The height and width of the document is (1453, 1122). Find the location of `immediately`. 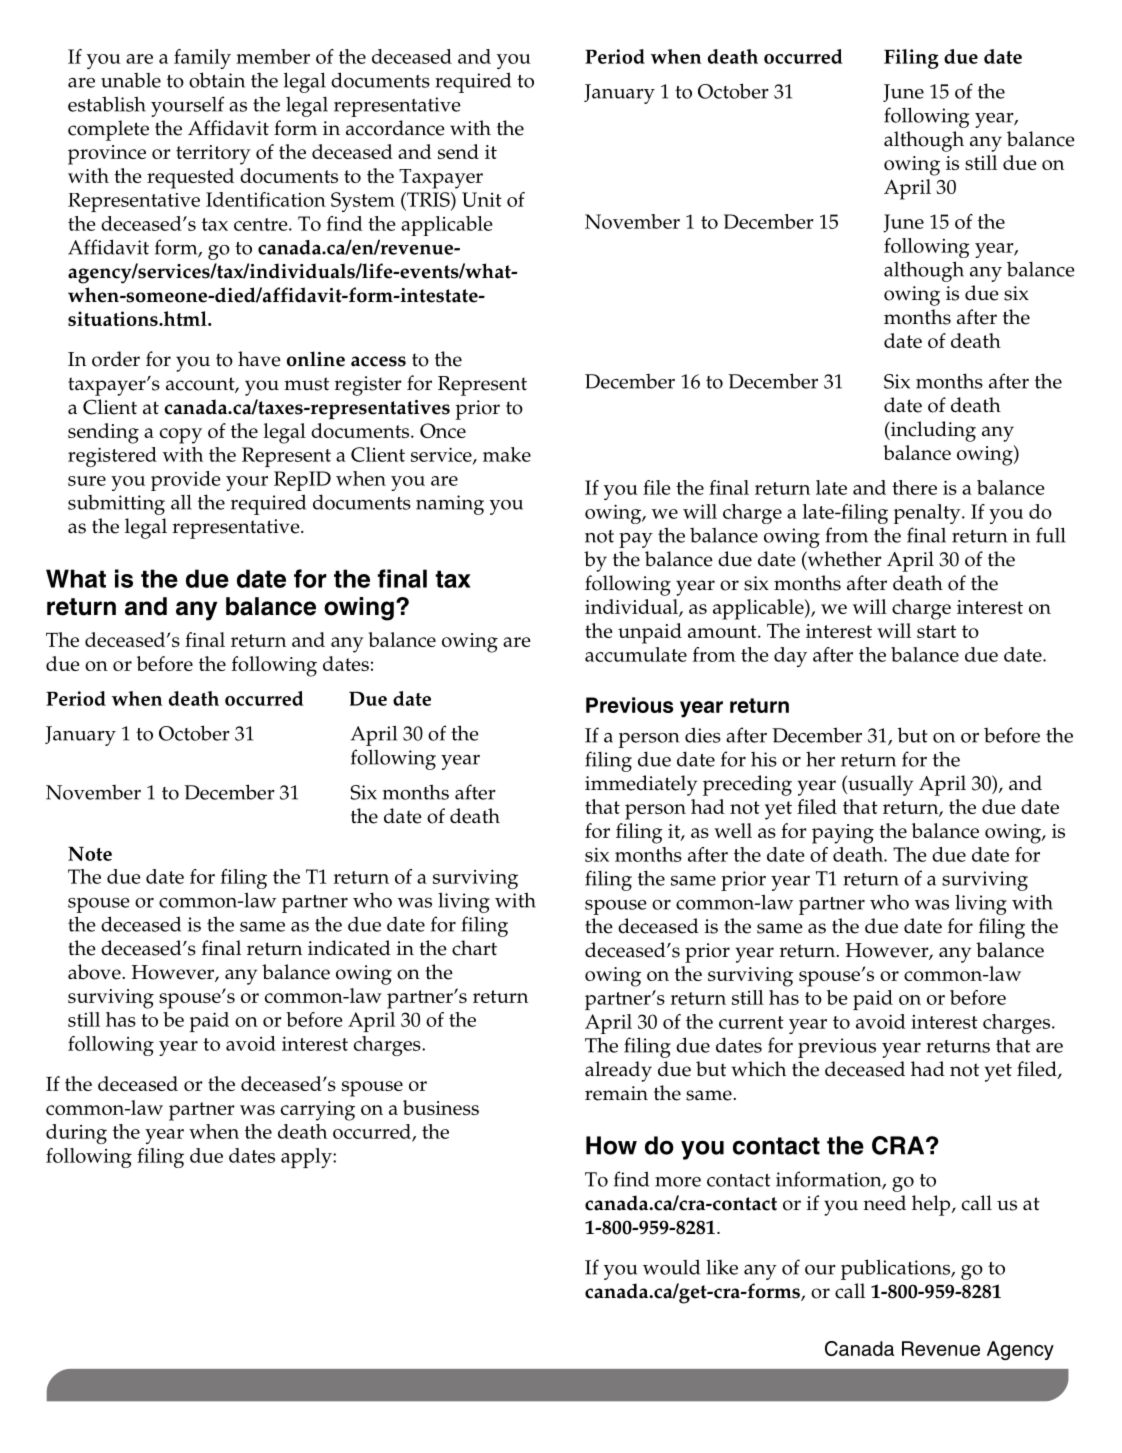

immediately is located at coordinates (641, 785).
